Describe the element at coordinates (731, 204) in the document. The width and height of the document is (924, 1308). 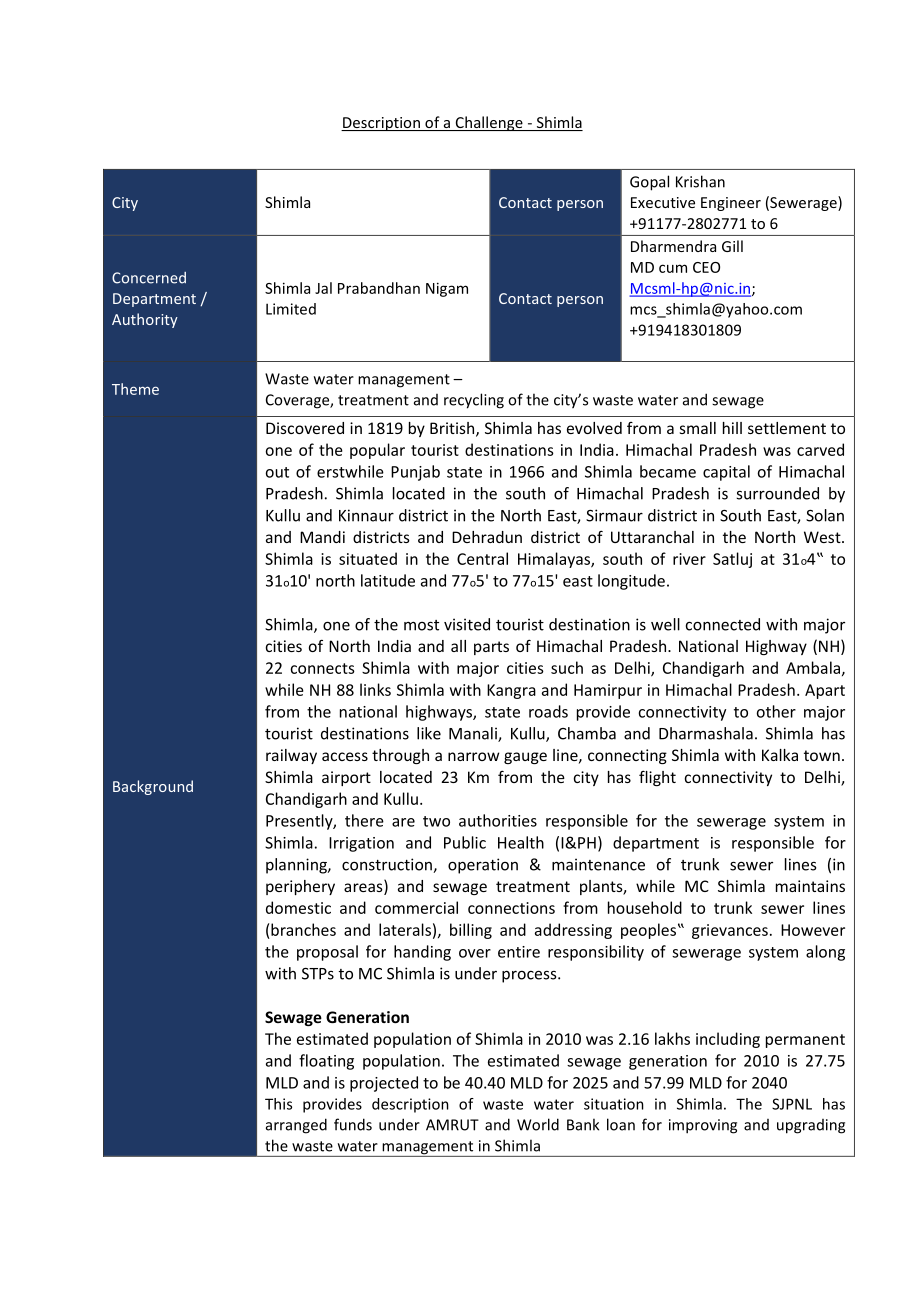
I see `Engineer` at that location.
